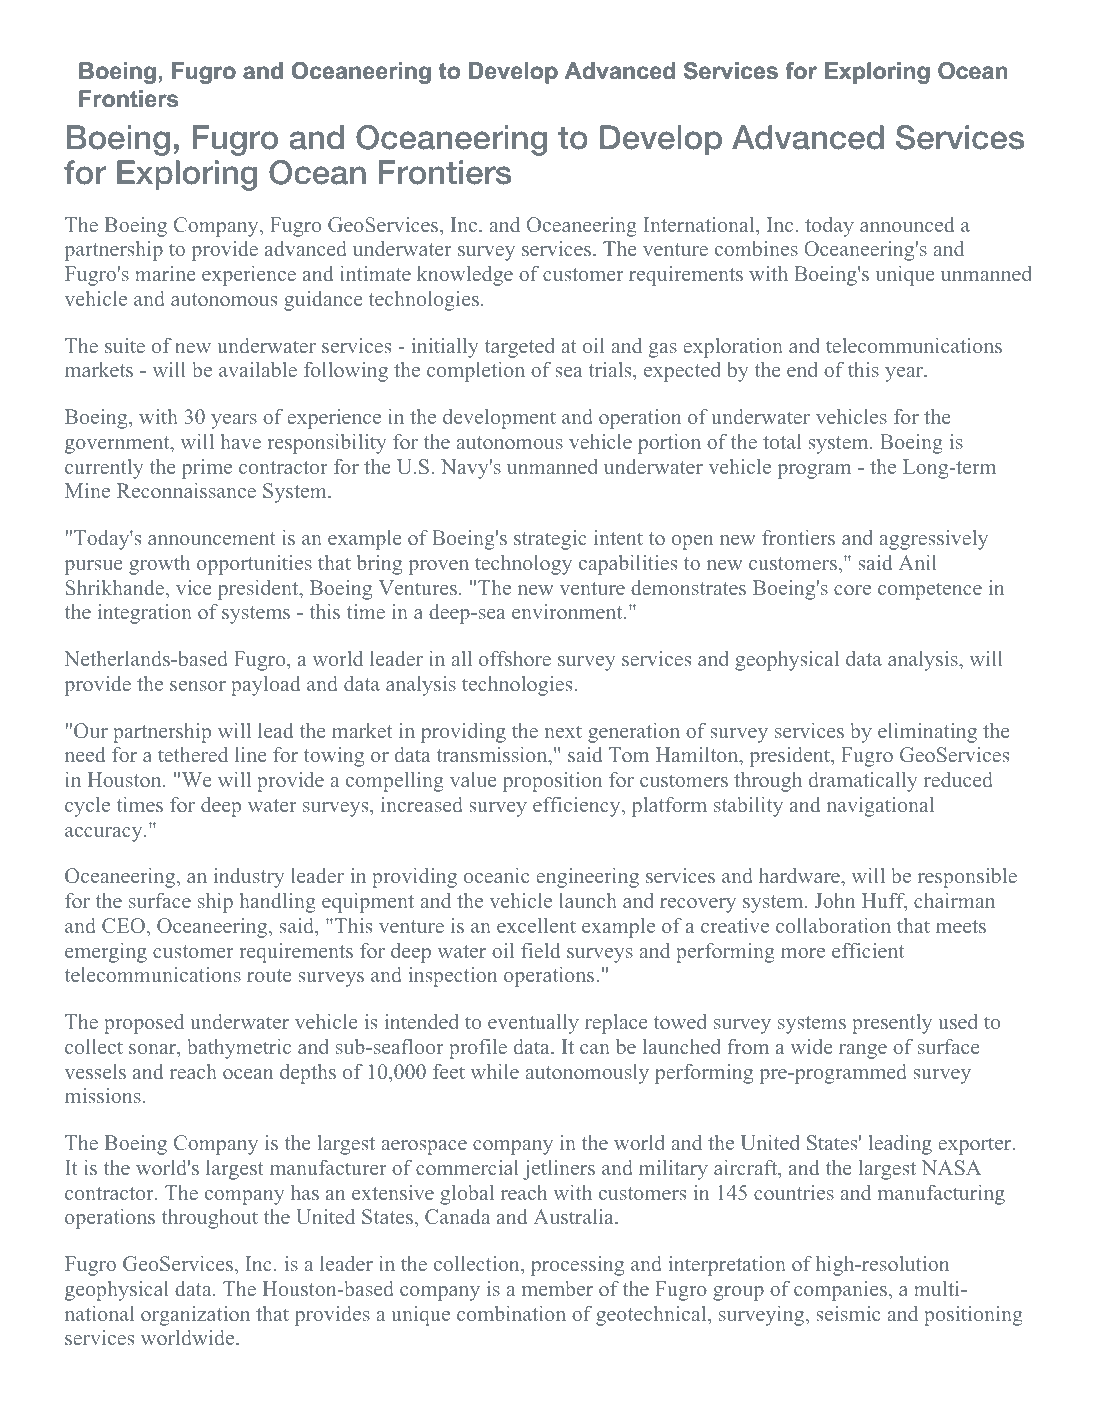 This image has height=1417, width=1095. What do you see at coordinates (863, 782) in the image?
I see `dramatically` at bounding box center [863, 782].
